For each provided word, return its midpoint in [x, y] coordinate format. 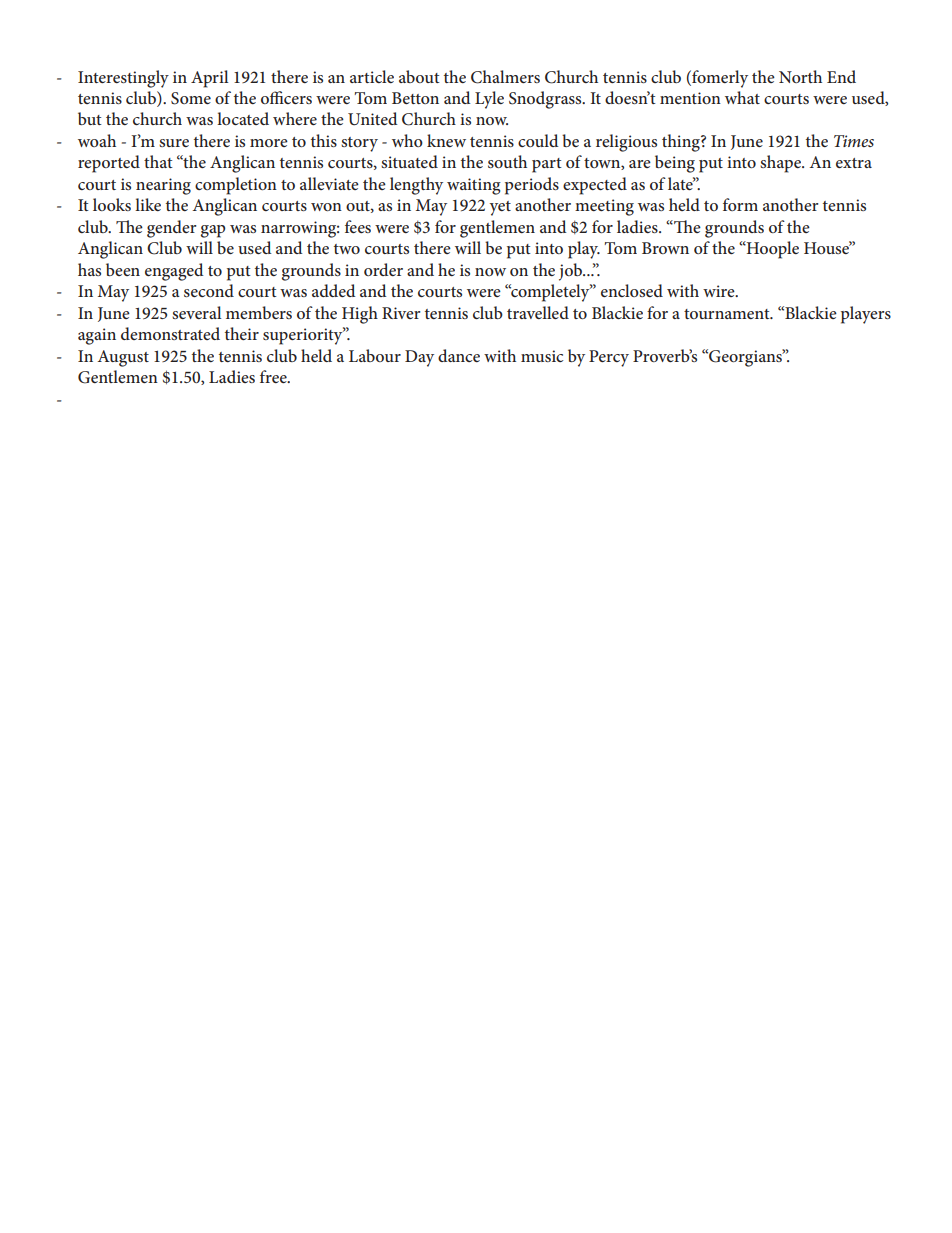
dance [459, 355]
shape [781, 164]
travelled [538, 312]
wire [720, 291]
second [209, 290]
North [800, 76]
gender [171, 229]
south [507, 161]
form [740, 204]
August [123, 358]
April [209, 79]
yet [500, 208]
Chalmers [505, 77]
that [158, 161]
